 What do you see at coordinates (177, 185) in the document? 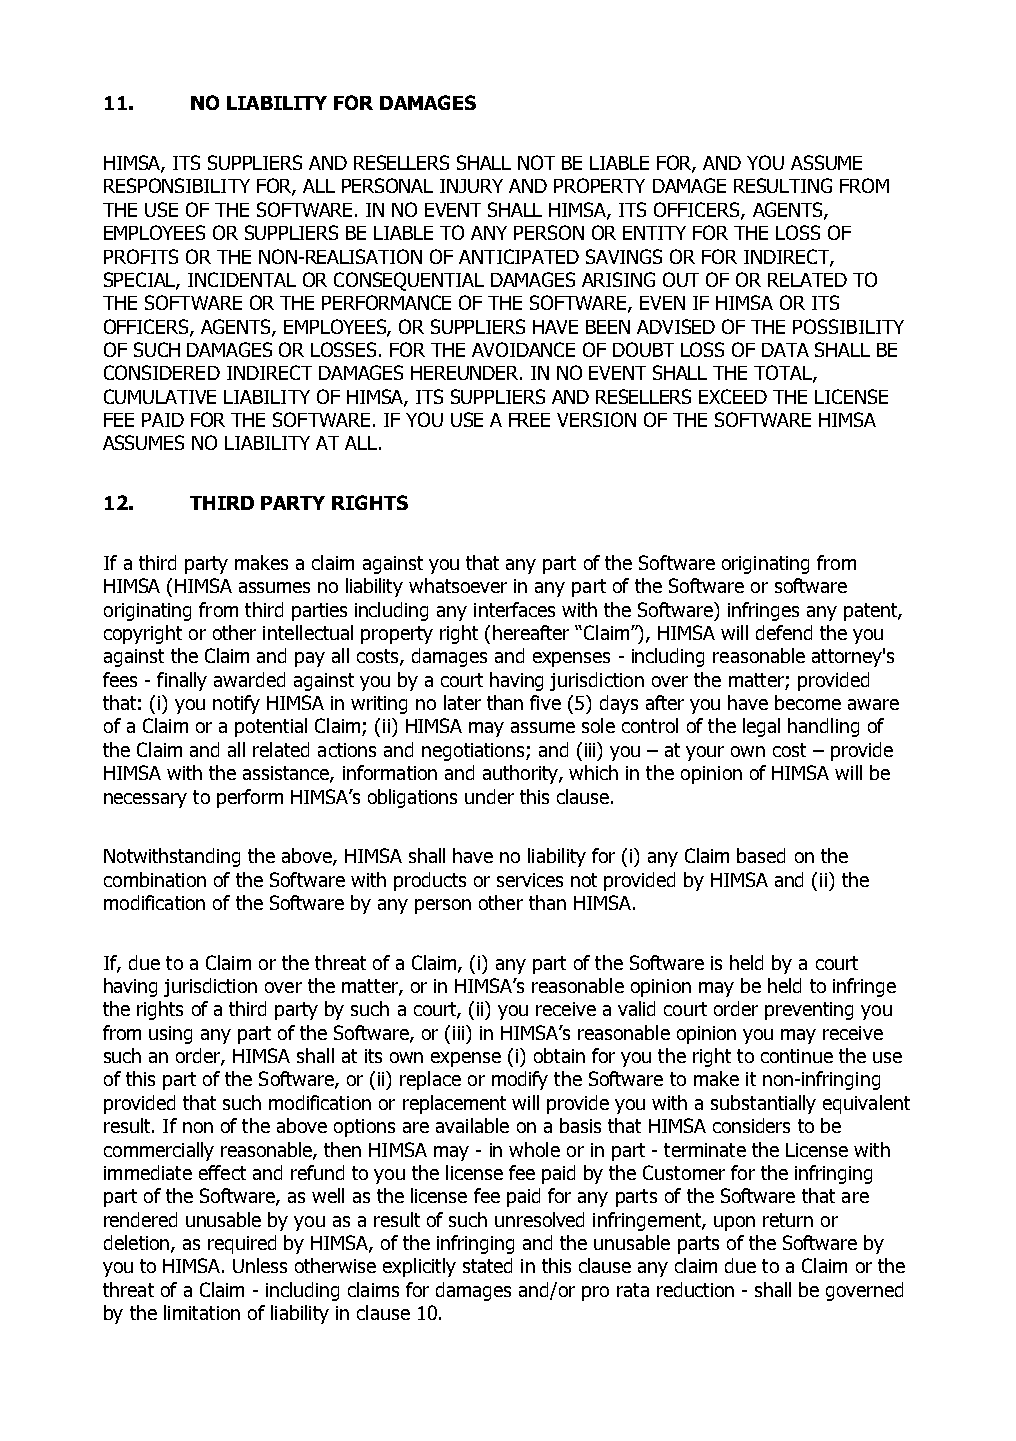
I see `RESPONSIBILITY` at bounding box center [177, 185].
